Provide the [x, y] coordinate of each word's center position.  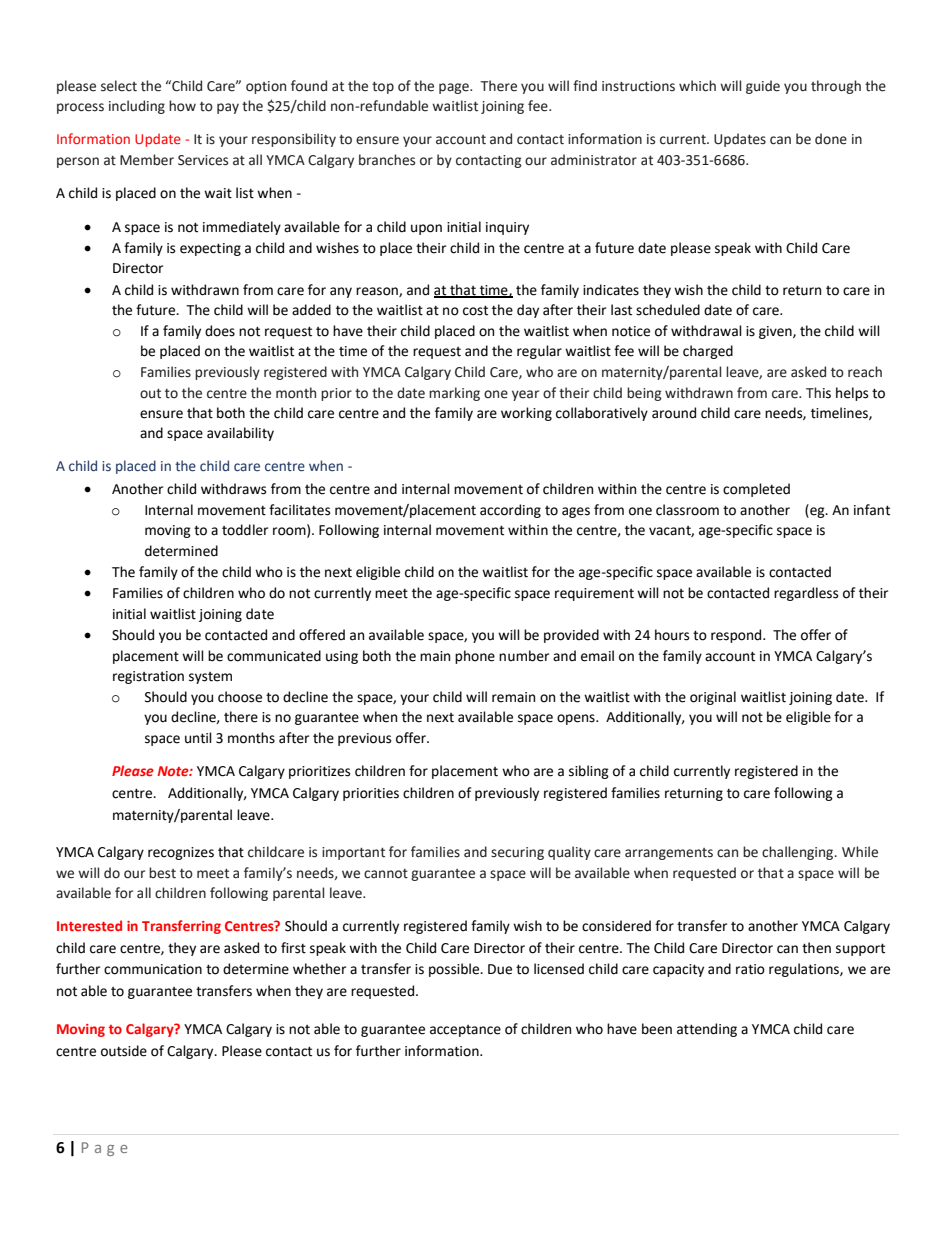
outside [124, 1051]
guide [763, 87]
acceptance [465, 1031]
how [182, 106]
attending [707, 1030]
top [383, 88]
